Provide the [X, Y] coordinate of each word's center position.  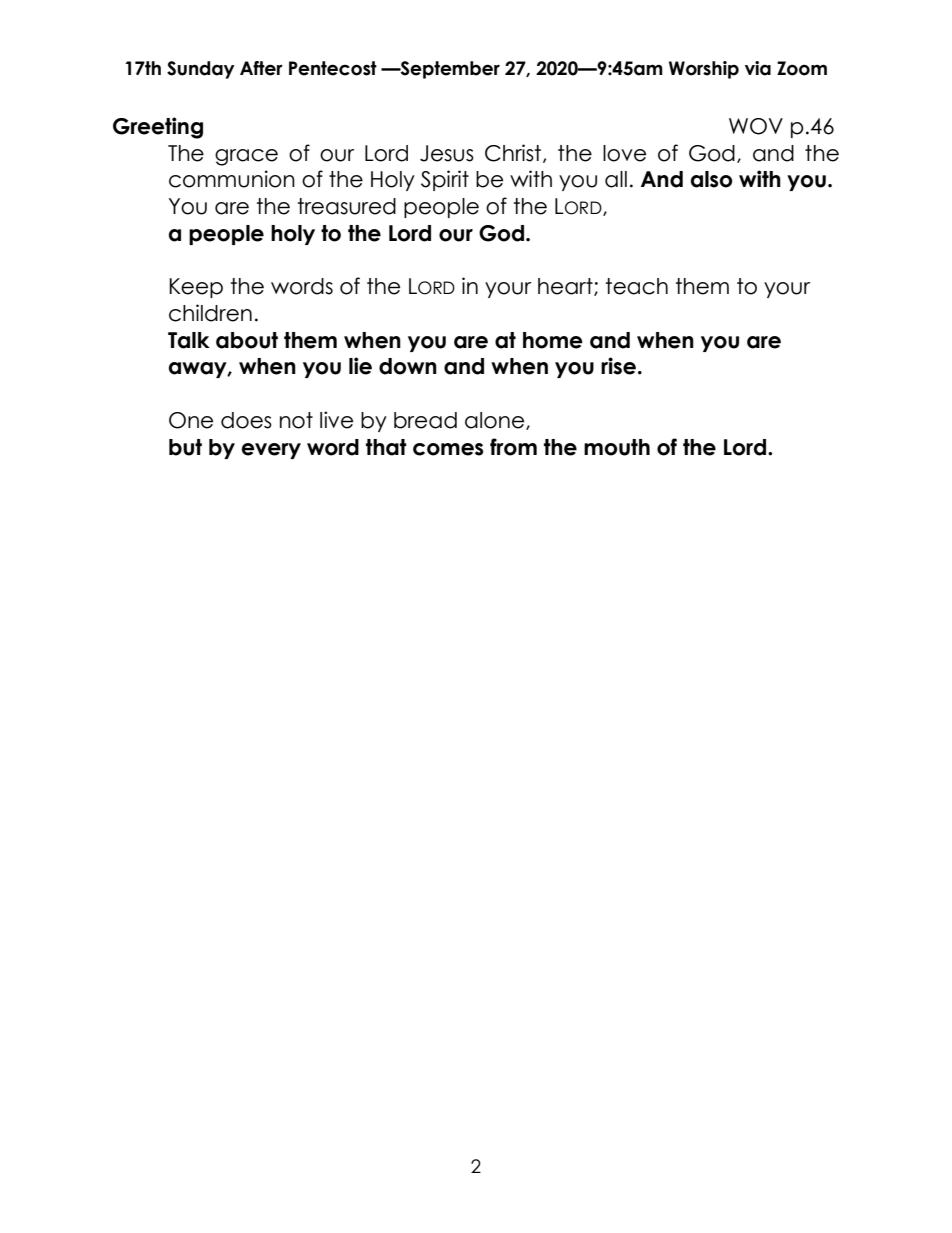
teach [637, 286]
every [271, 451]
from [513, 447]
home [553, 340]
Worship [704, 70]
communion [232, 179]
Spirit [445, 180]
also [711, 179]
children [210, 313]
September [449, 70]
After [261, 68]
